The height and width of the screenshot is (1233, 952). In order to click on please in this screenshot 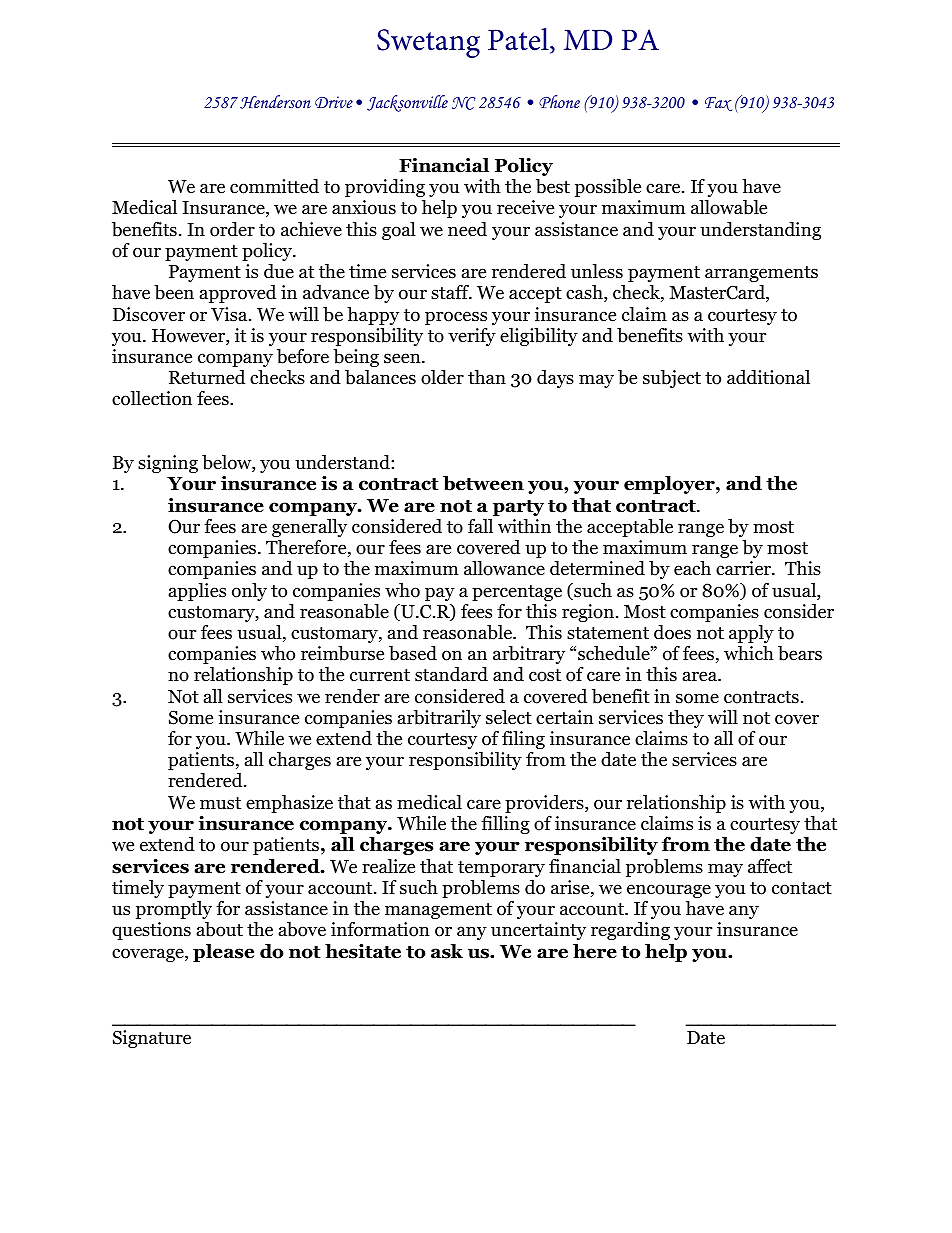, I will do `click(223, 953)`.
